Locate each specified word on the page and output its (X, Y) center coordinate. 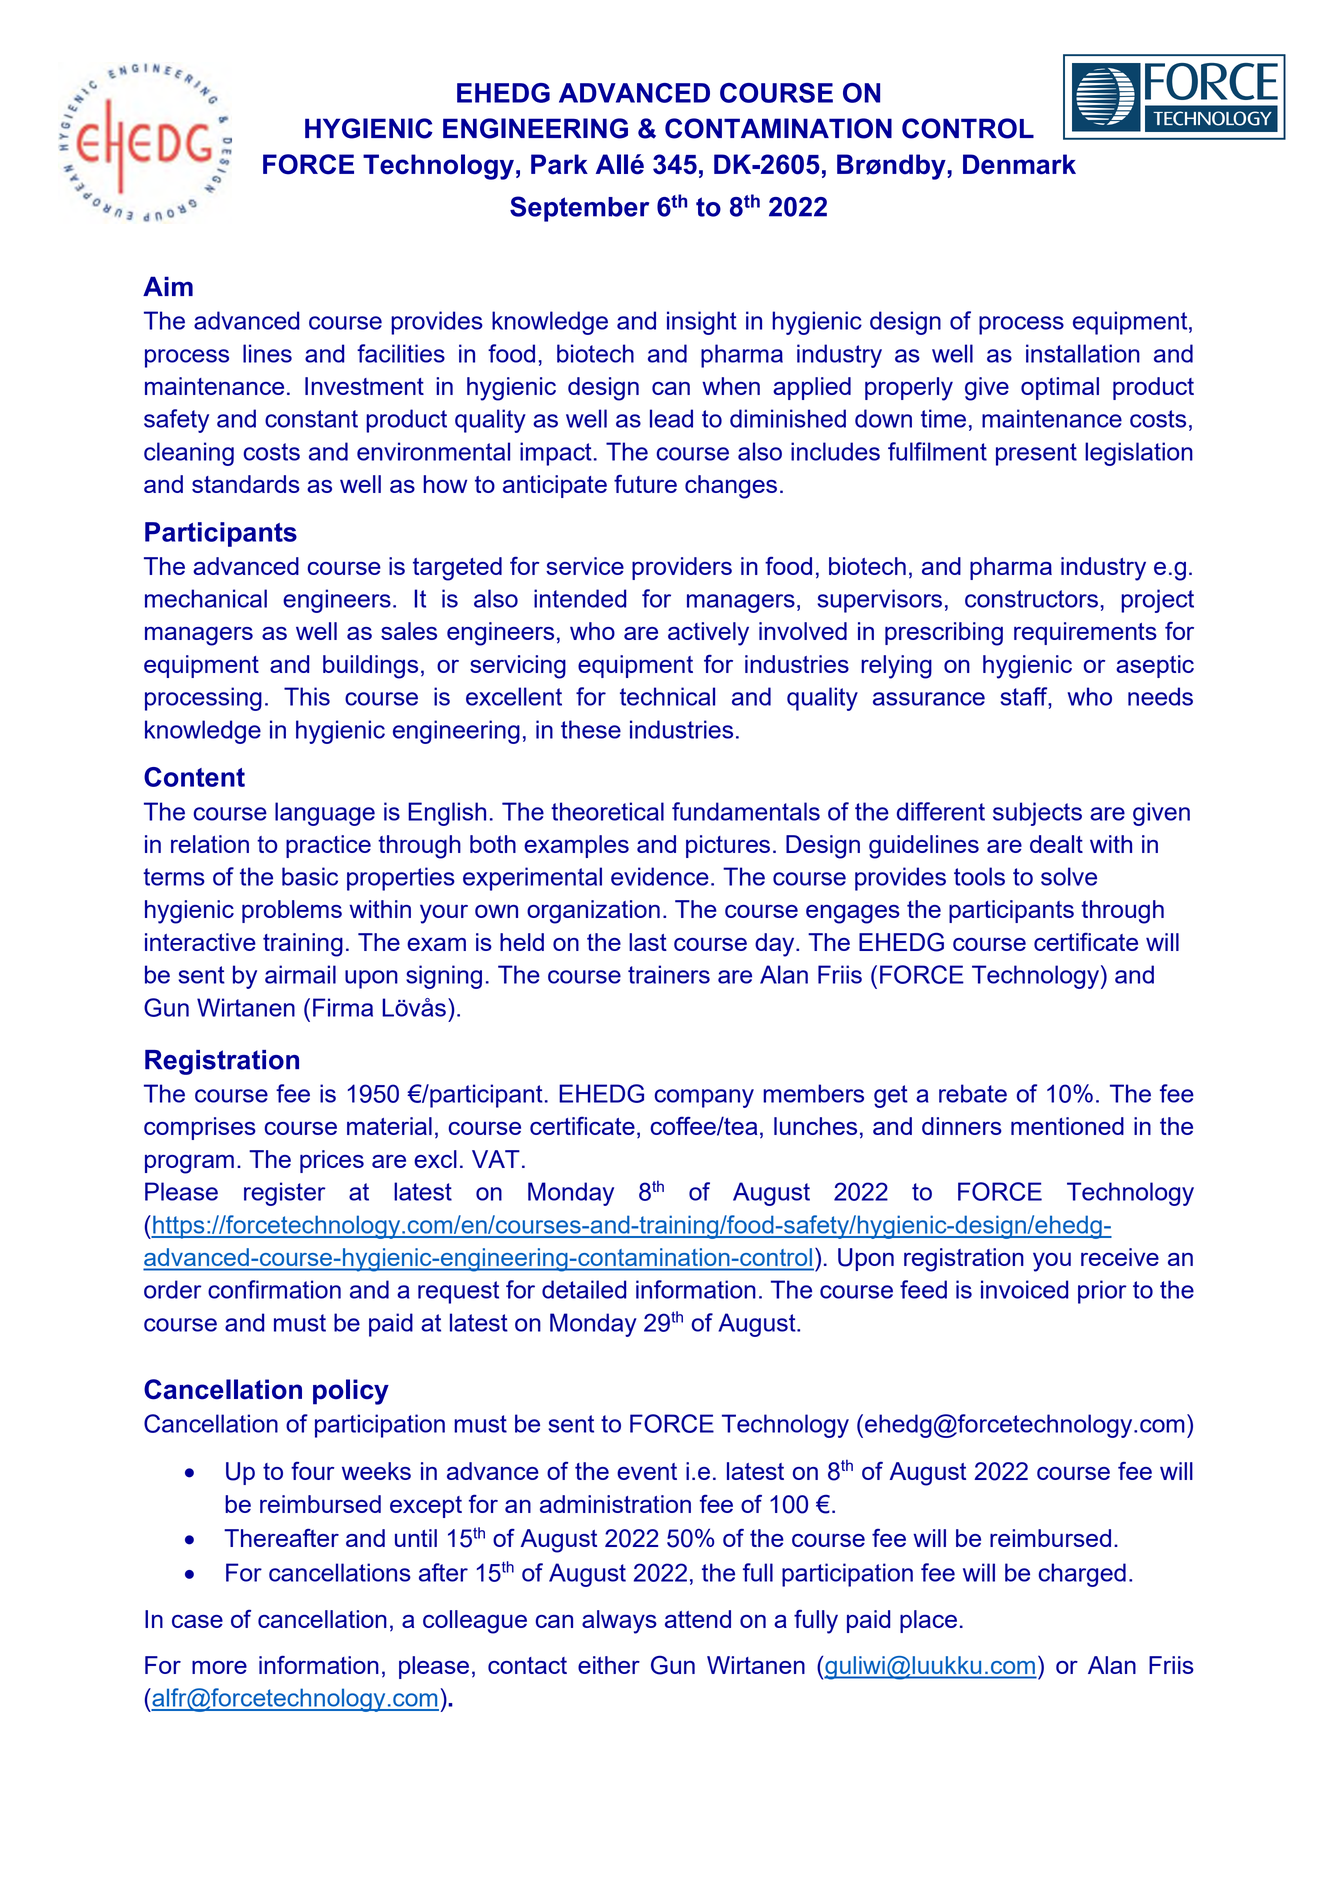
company (704, 1098)
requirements (1085, 633)
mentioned (1067, 1126)
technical (667, 696)
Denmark (1019, 164)
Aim (168, 286)
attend (698, 1619)
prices (332, 1161)
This (307, 696)
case (197, 1621)
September (579, 209)
